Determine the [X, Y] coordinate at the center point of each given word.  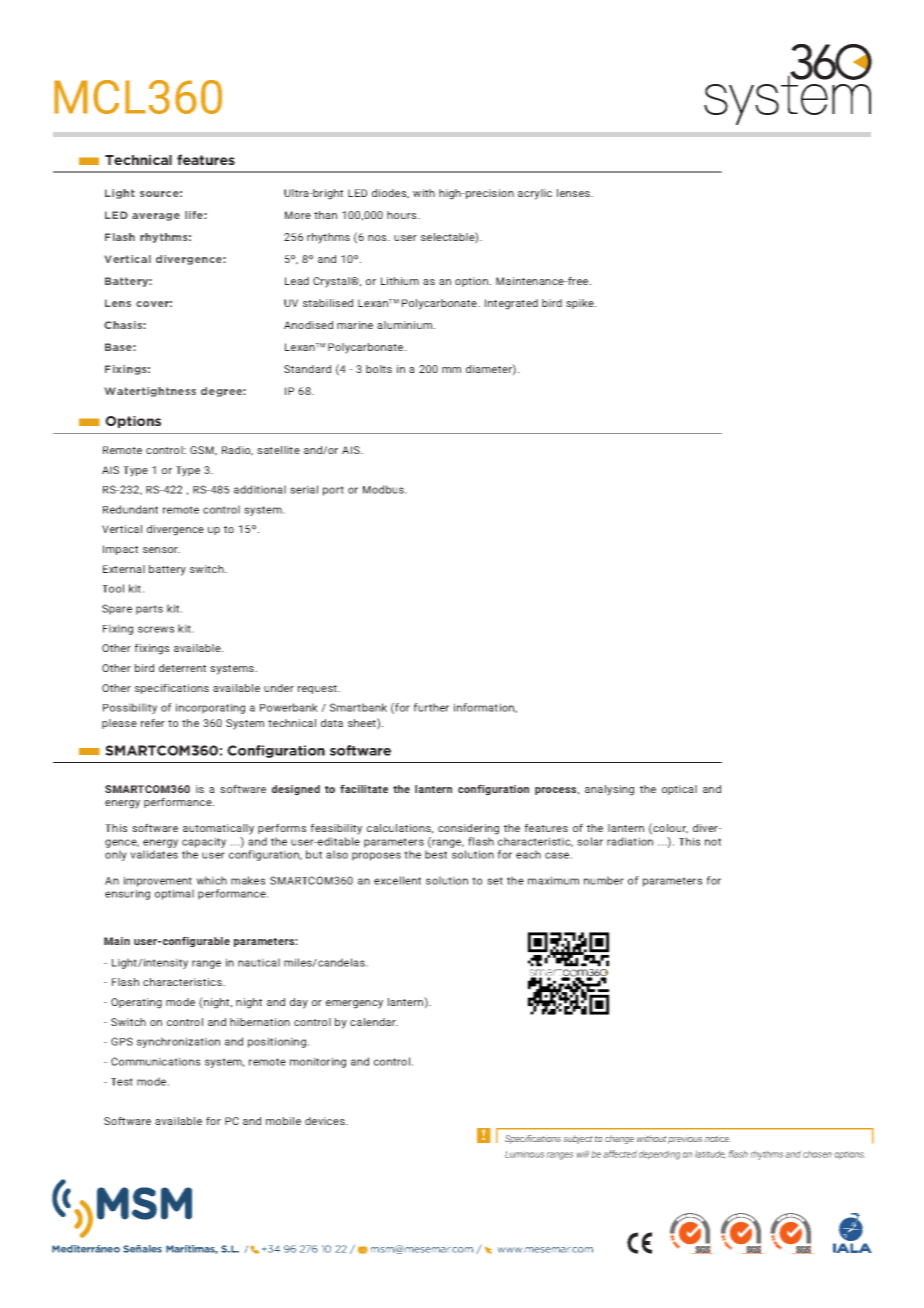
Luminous [524, 1154]
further [431, 707]
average [156, 217]
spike [581, 304]
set [495, 881]
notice [718, 1138]
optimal [174, 894]
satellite [278, 450]
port [333, 491]
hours [403, 215]
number [604, 880]
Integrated [511, 304]
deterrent [182, 668]
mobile [283, 1121]
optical [679, 790]
